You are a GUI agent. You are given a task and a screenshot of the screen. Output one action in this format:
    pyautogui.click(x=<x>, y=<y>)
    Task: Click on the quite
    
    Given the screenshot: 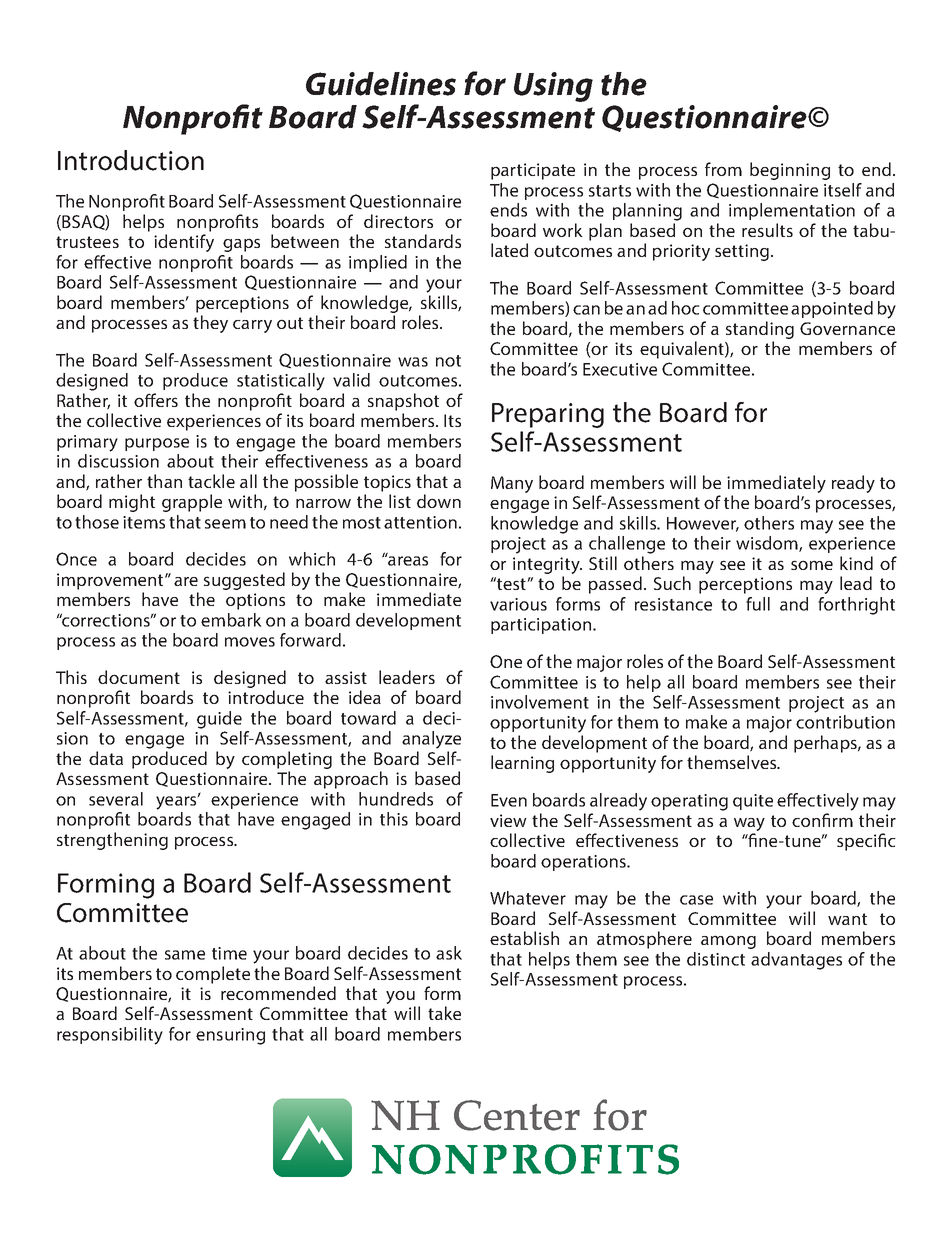 What is the action you would take?
    pyautogui.click(x=753, y=802)
